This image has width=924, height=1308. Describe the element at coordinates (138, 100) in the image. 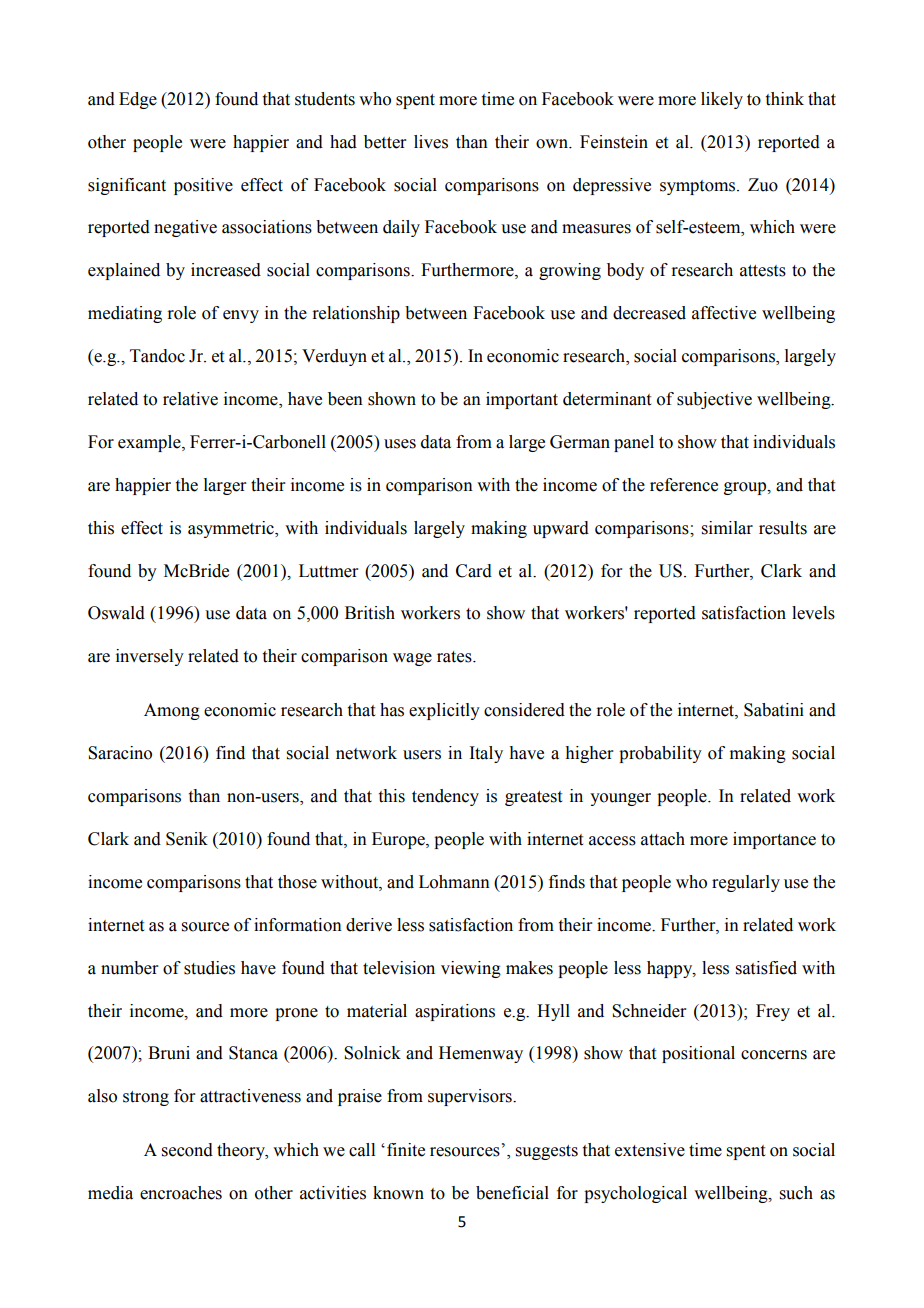

I see `Edge` at that location.
